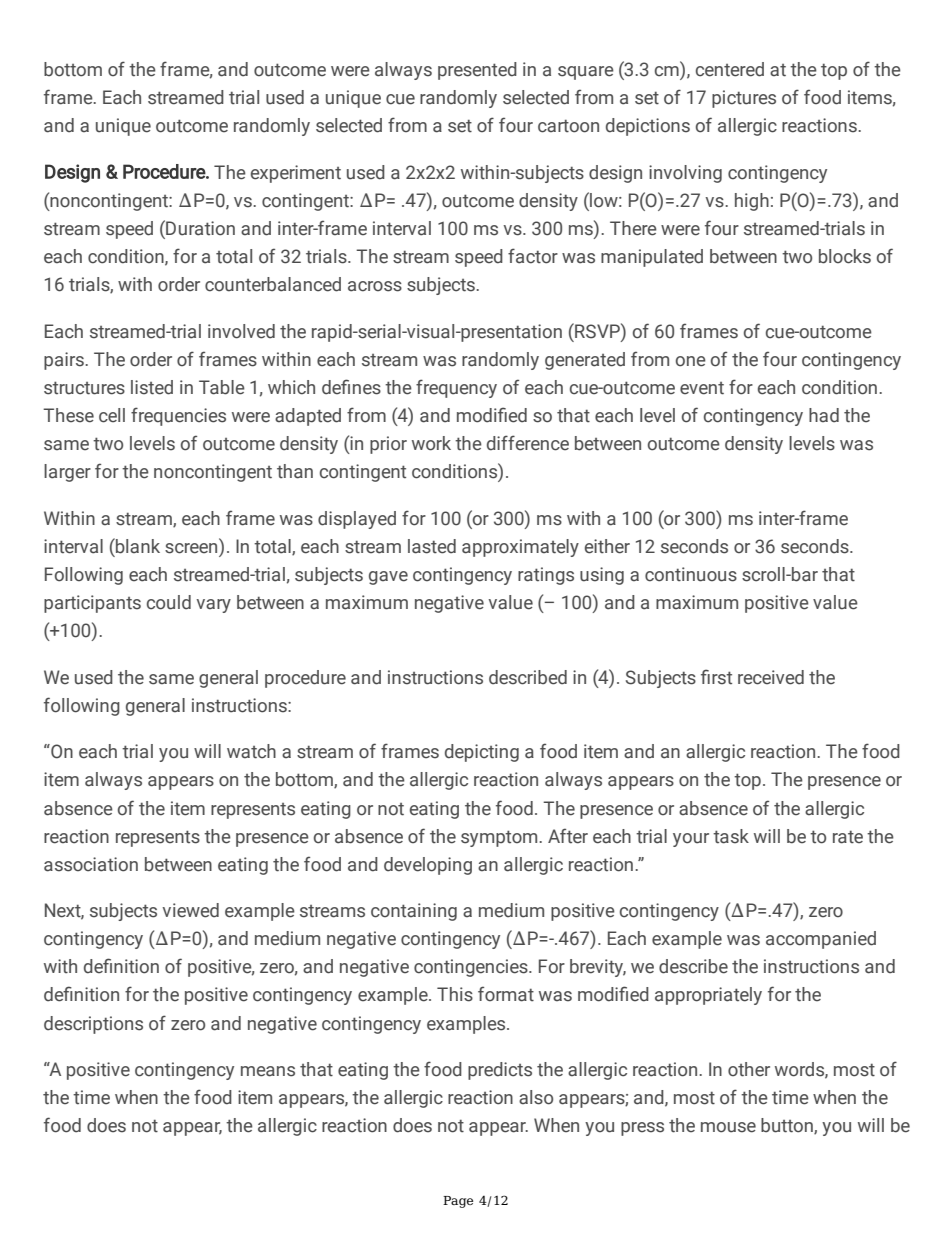 The height and width of the screenshot is (1233, 952). I want to click on means, so click(268, 1071).
